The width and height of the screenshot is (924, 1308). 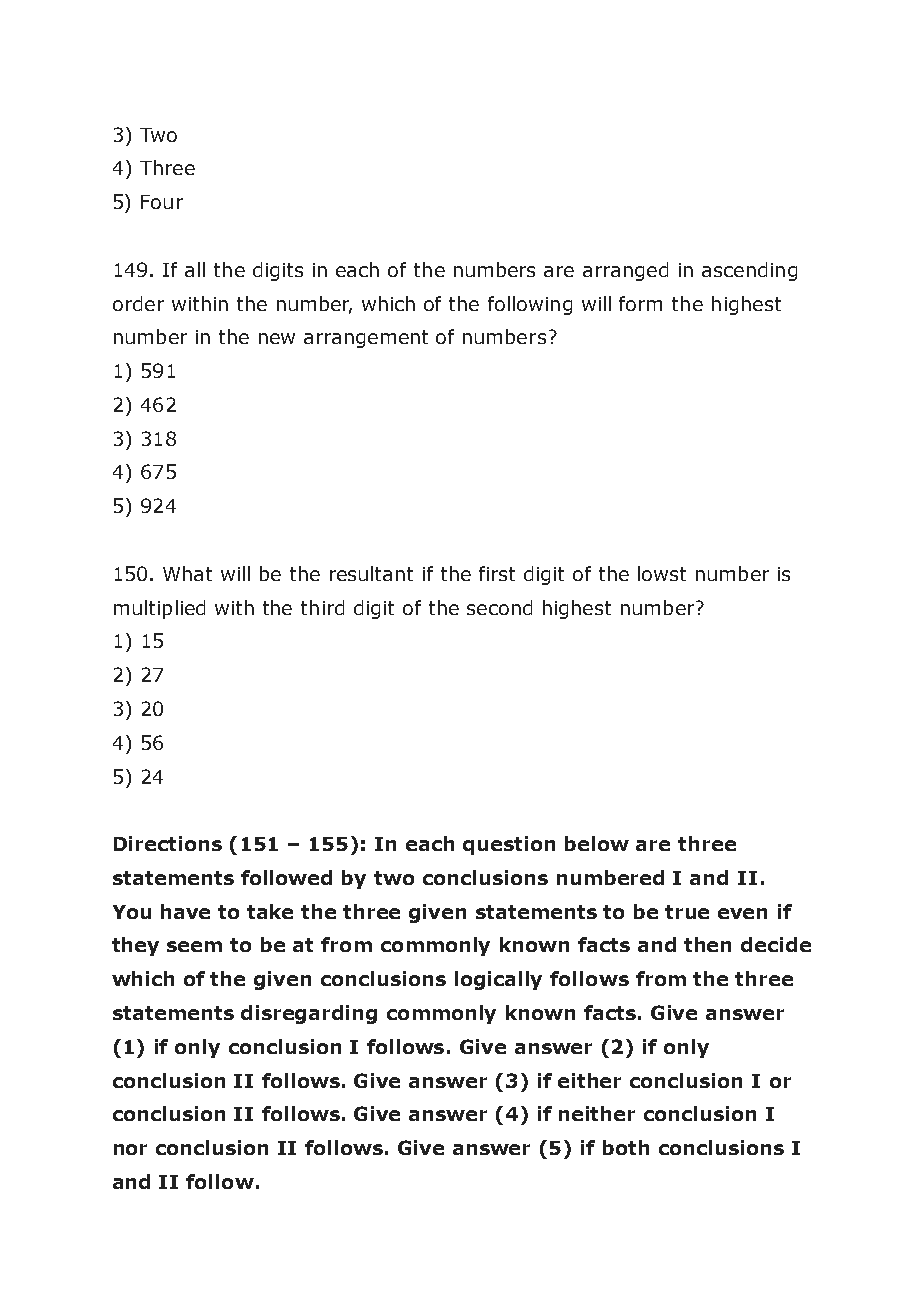 What do you see at coordinates (130, 1149) in the screenshot?
I see `nor` at bounding box center [130, 1149].
